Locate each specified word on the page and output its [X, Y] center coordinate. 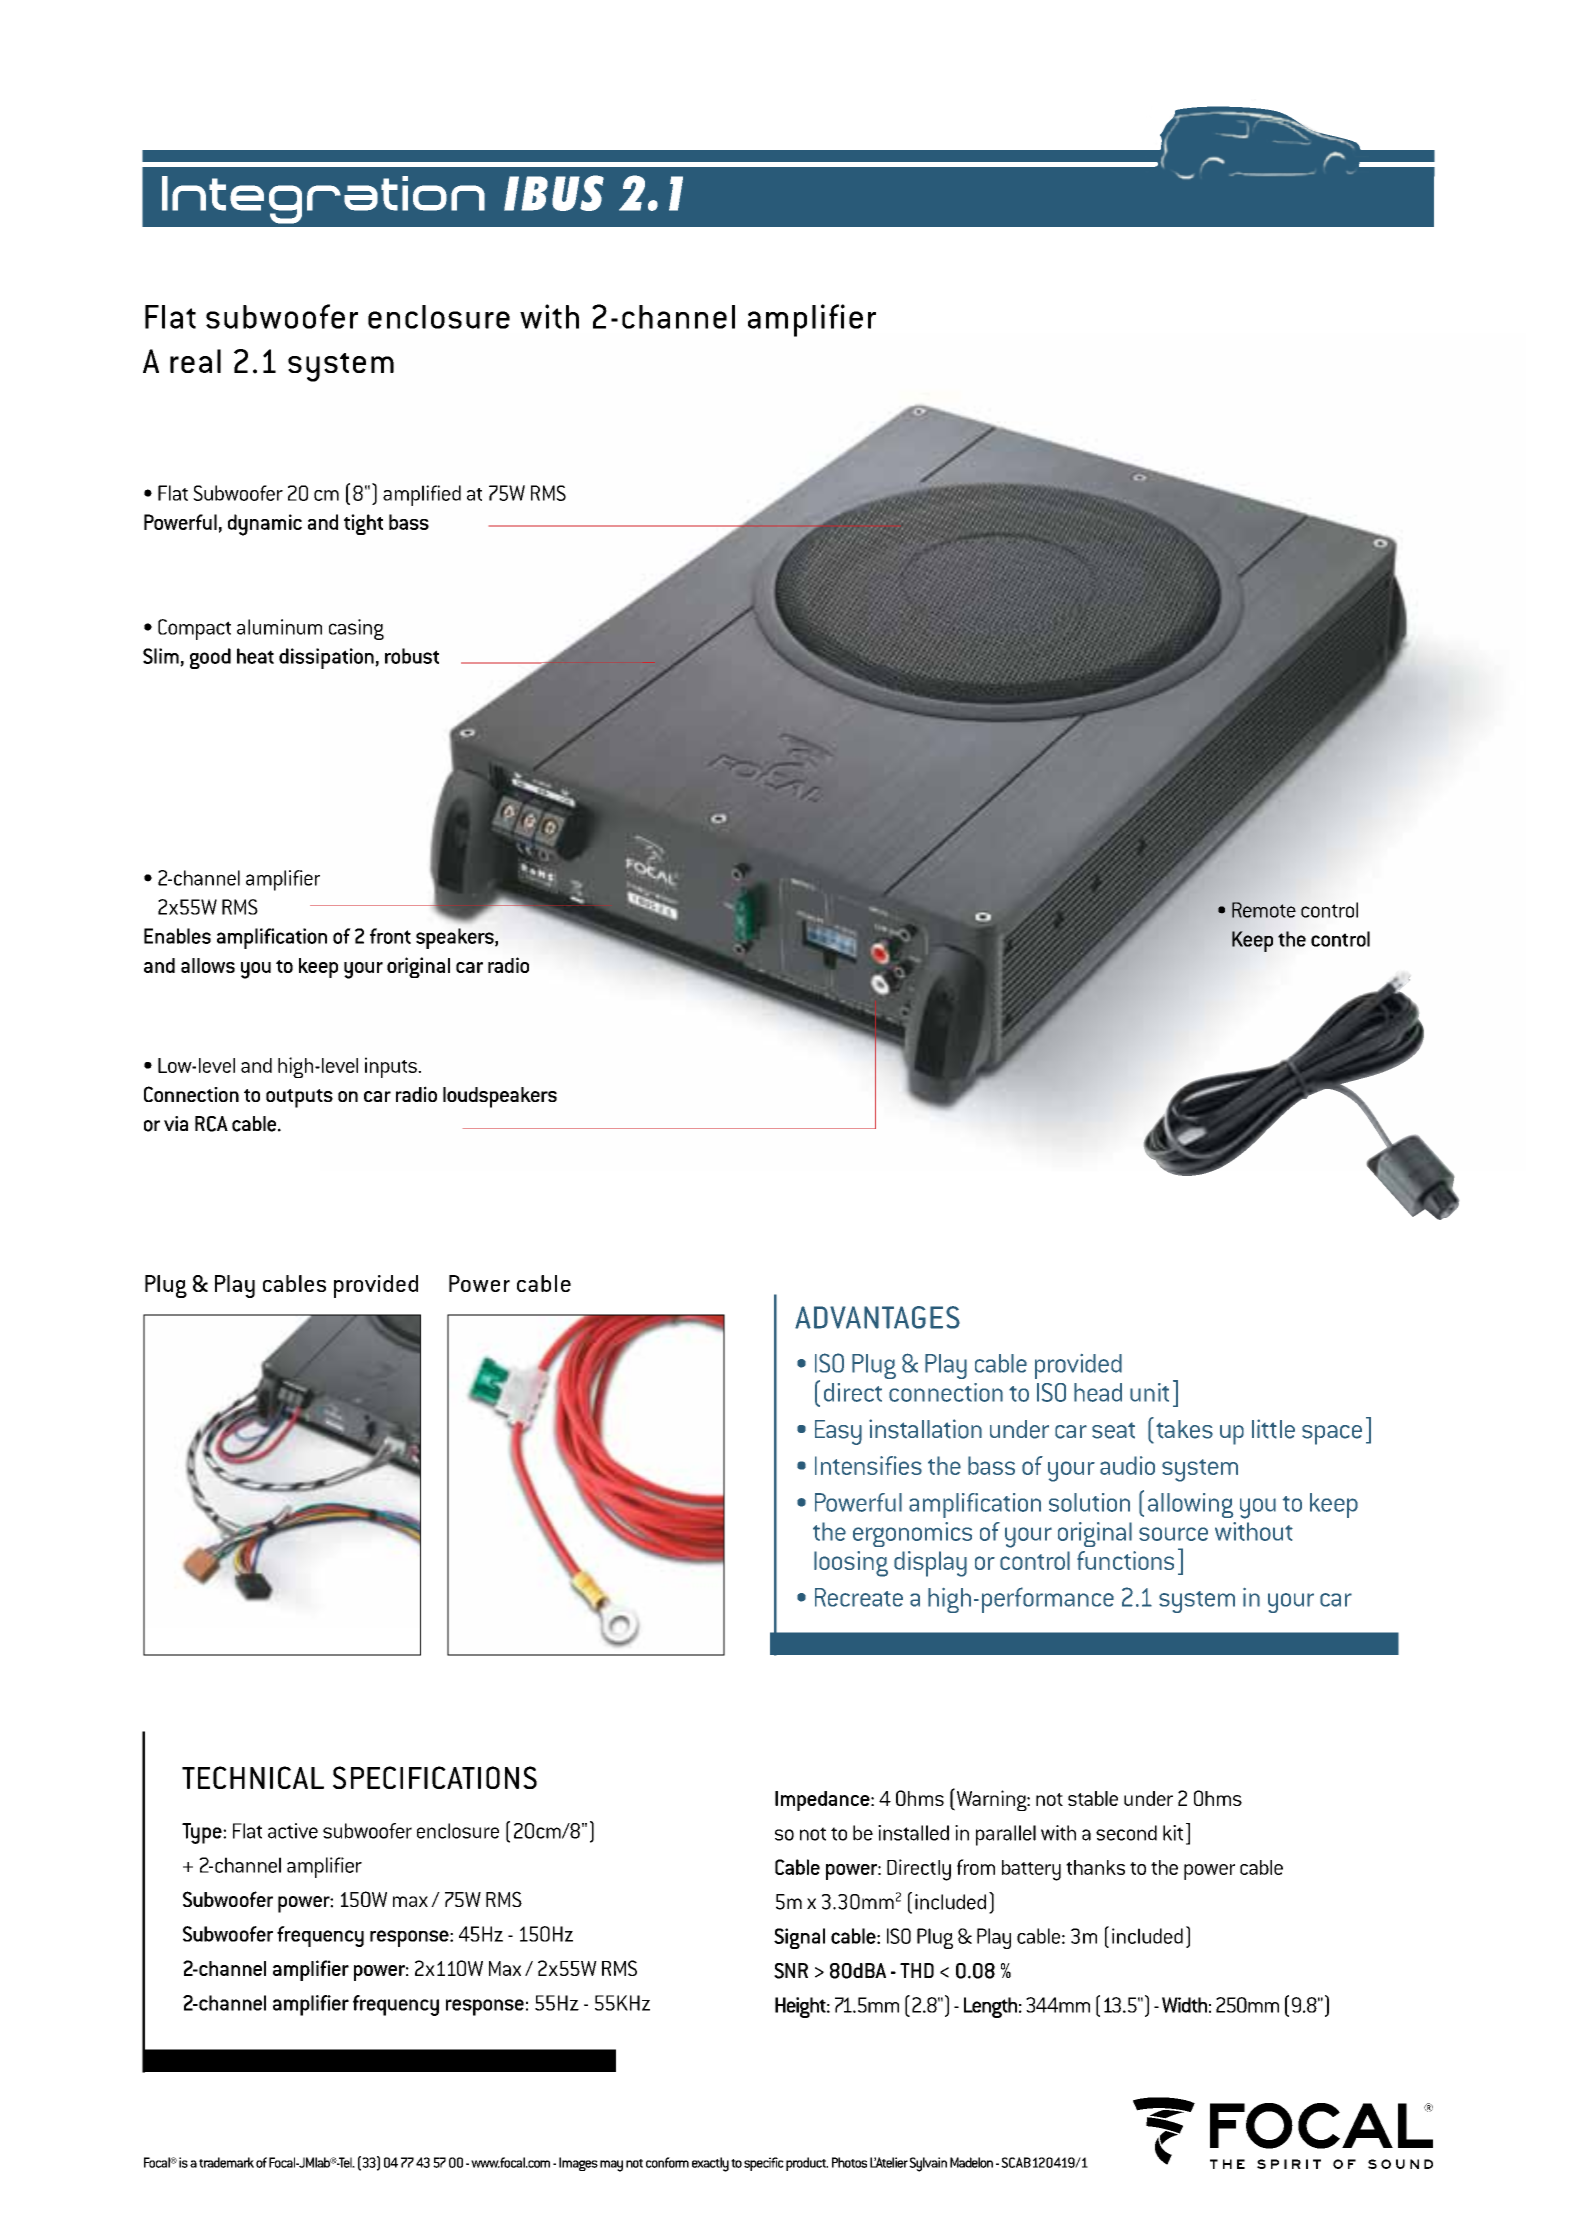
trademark [226, 2162]
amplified [422, 495]
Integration [323, 200]
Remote [1264, 910]
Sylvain [928, 2164]
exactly [710, 2164]
